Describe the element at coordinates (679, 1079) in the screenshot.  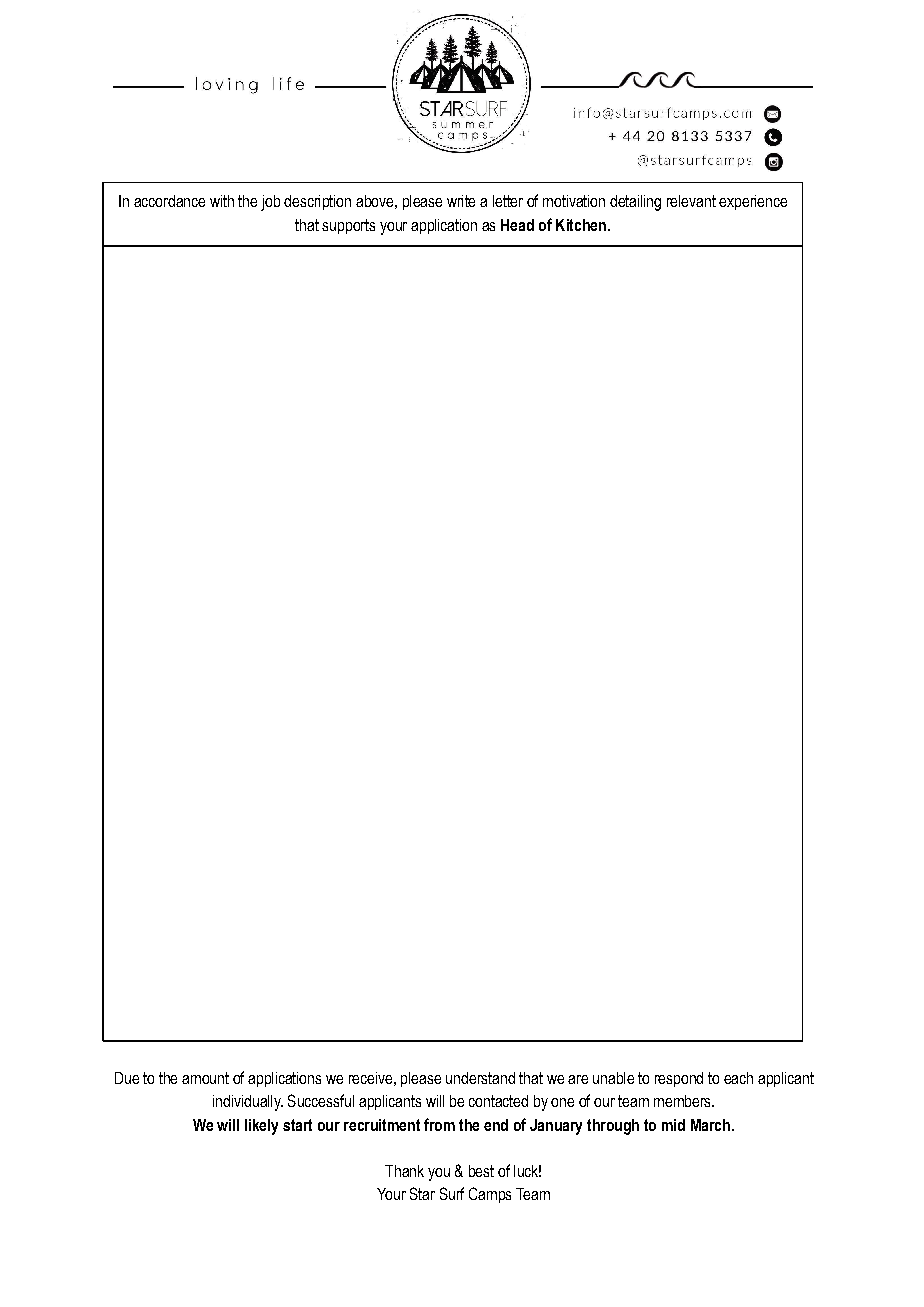
I see `respond` at that location.
